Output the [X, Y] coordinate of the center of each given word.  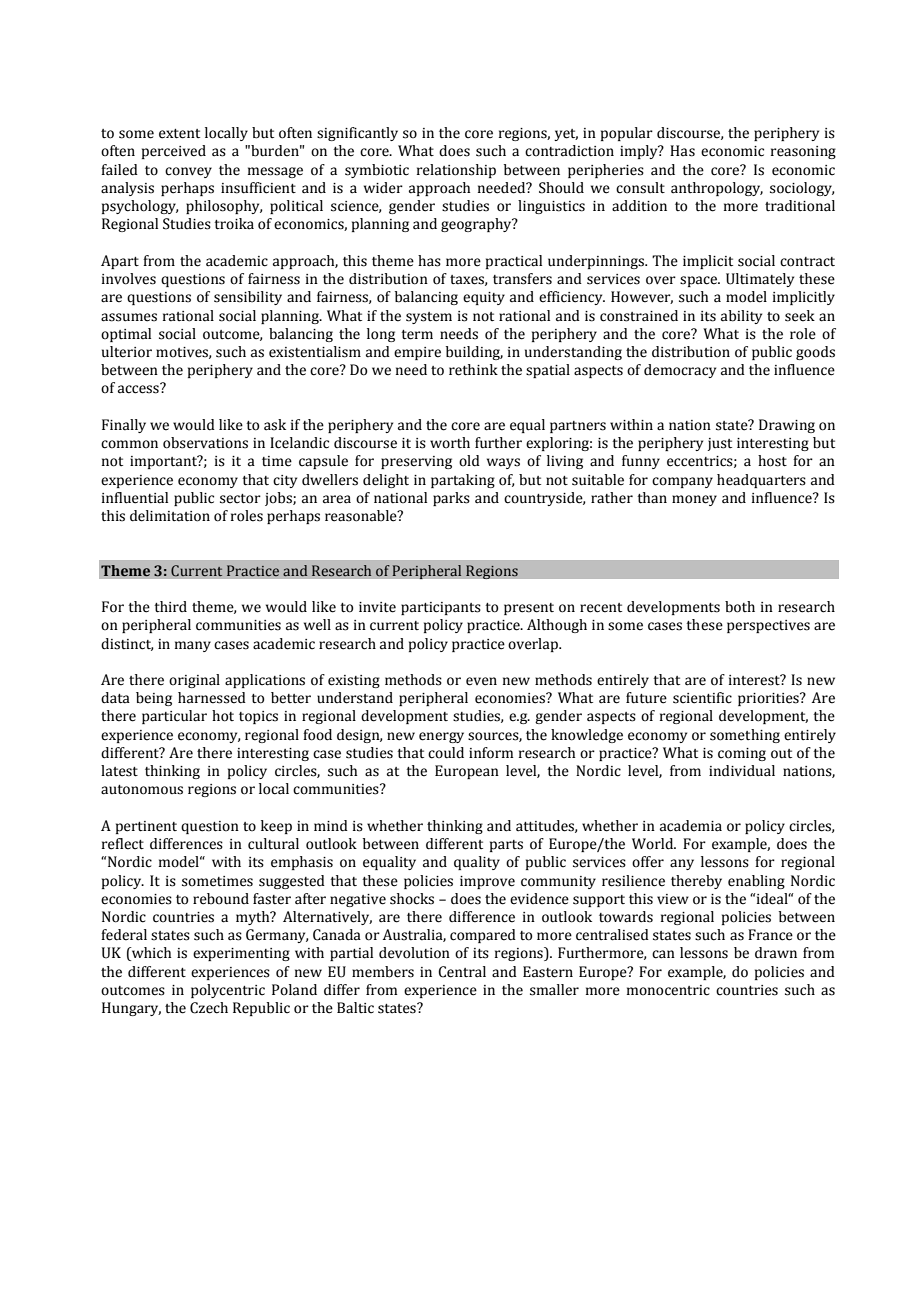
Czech [209, 1008]
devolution [414, 953]
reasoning [803, 152]
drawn [776, 953]
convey [188, 172]
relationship [456, 171]
